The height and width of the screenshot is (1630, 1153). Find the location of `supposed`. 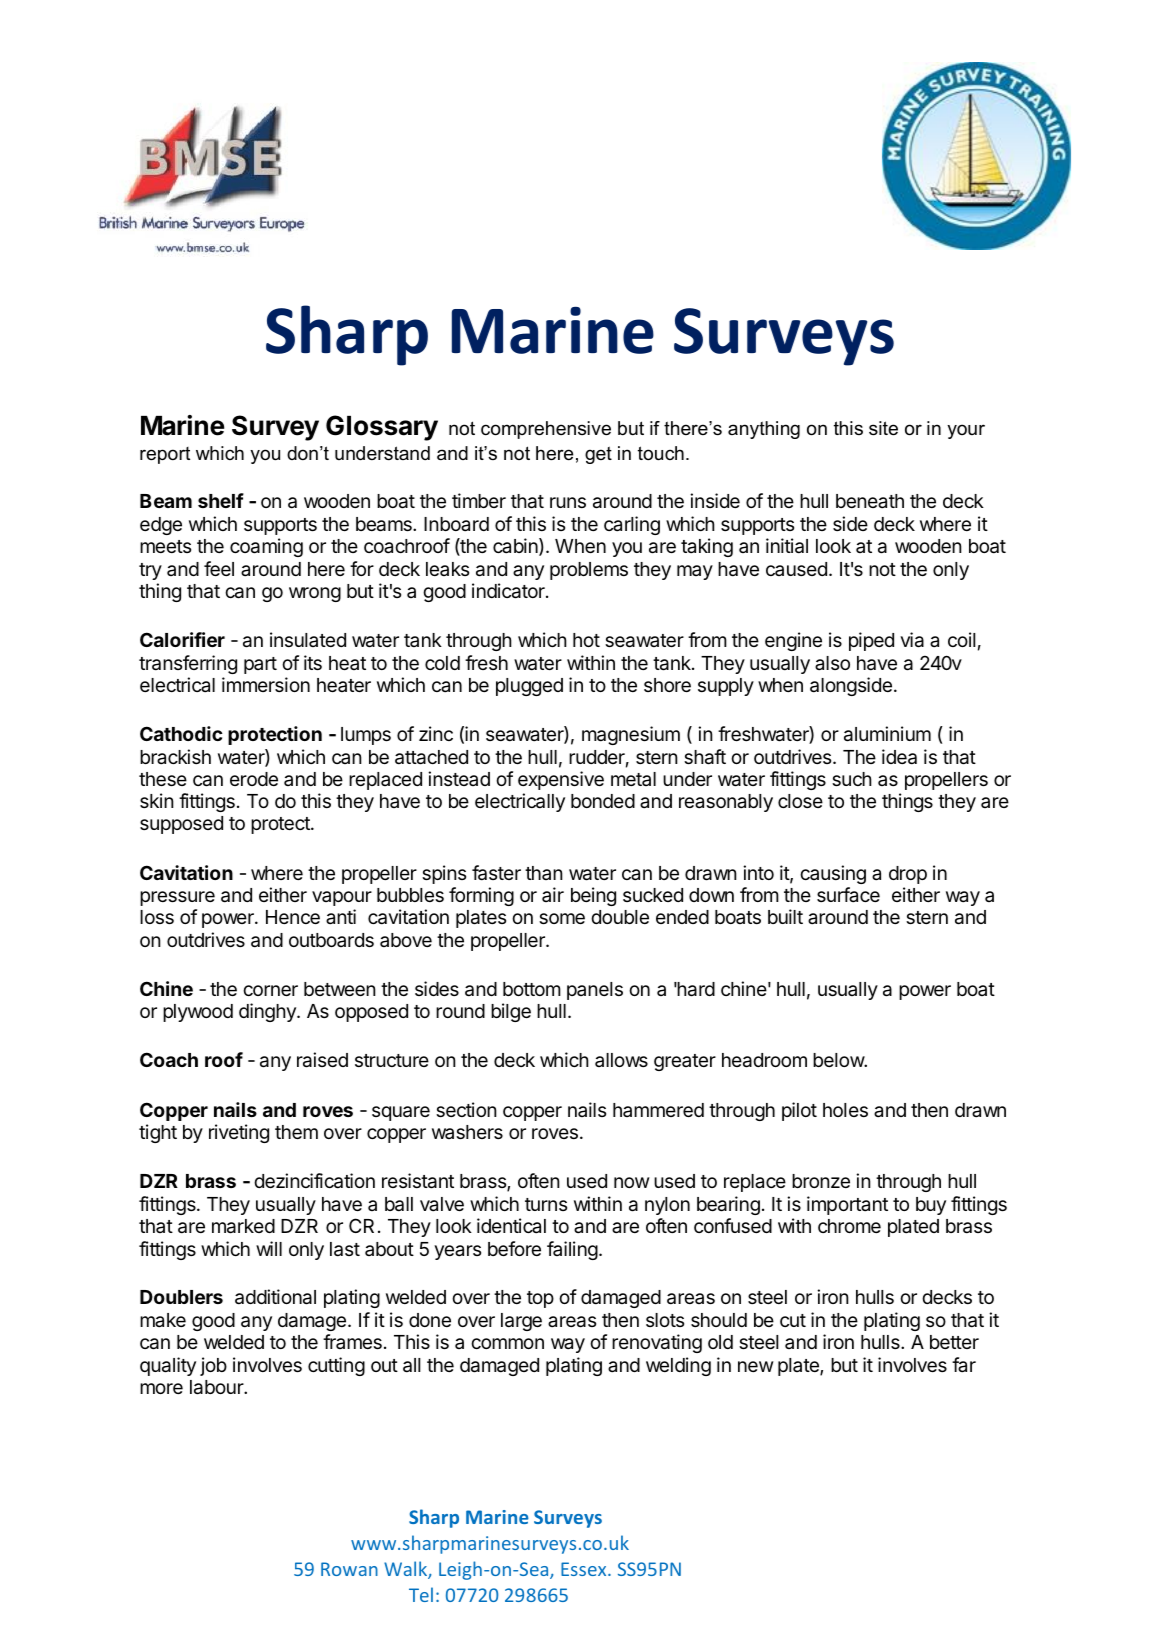

supposed is located at coordinates (181, 825).
